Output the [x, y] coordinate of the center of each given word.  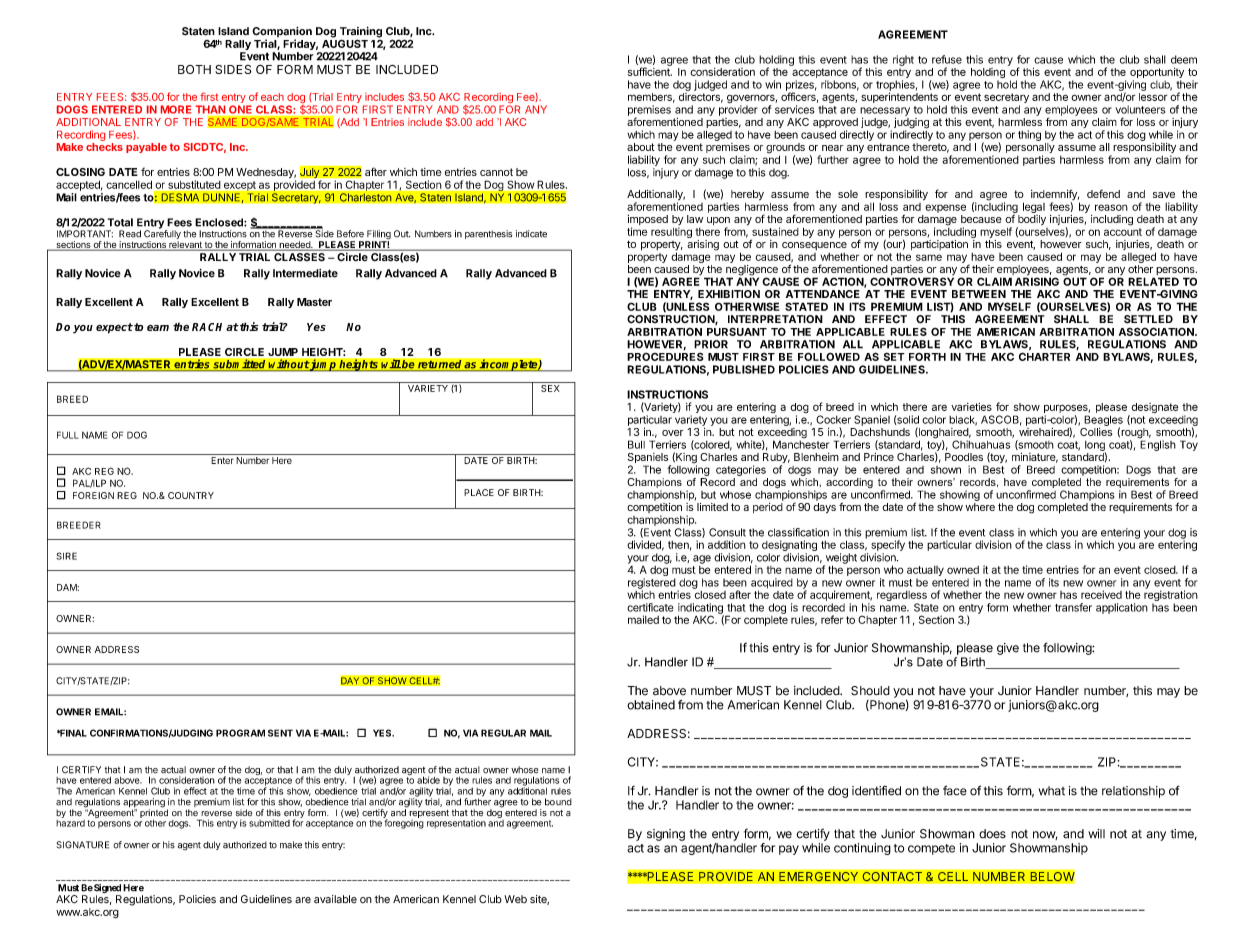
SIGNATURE [83, 845]
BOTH [194, 69]
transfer [1073, 607]
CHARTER [1044, 356]
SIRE [66, 556]
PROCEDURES [665, 357]
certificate [650, 607]
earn [158, 328]
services [795, 109]
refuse [947, 59]
